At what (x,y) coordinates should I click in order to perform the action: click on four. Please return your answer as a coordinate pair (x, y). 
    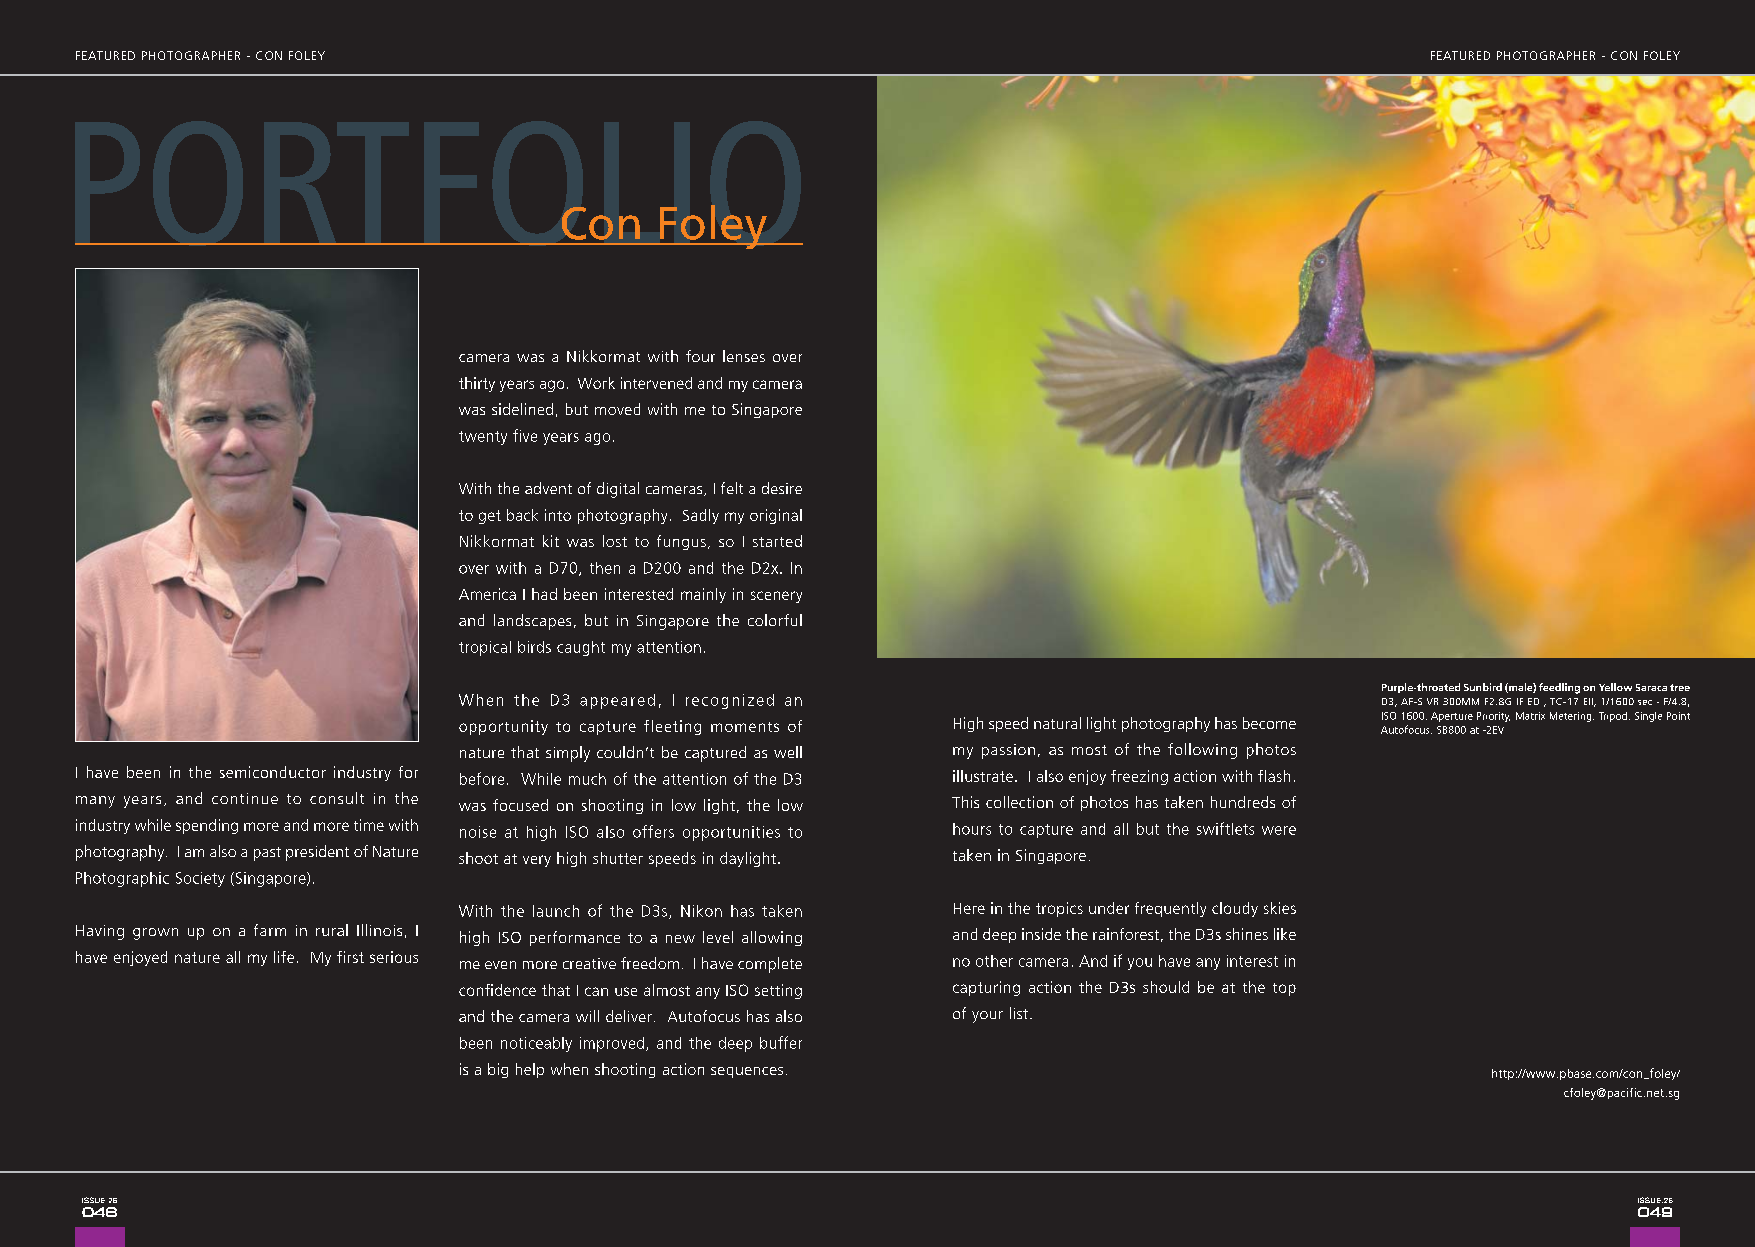
    Looking at the image, I should click on (700, 356).
